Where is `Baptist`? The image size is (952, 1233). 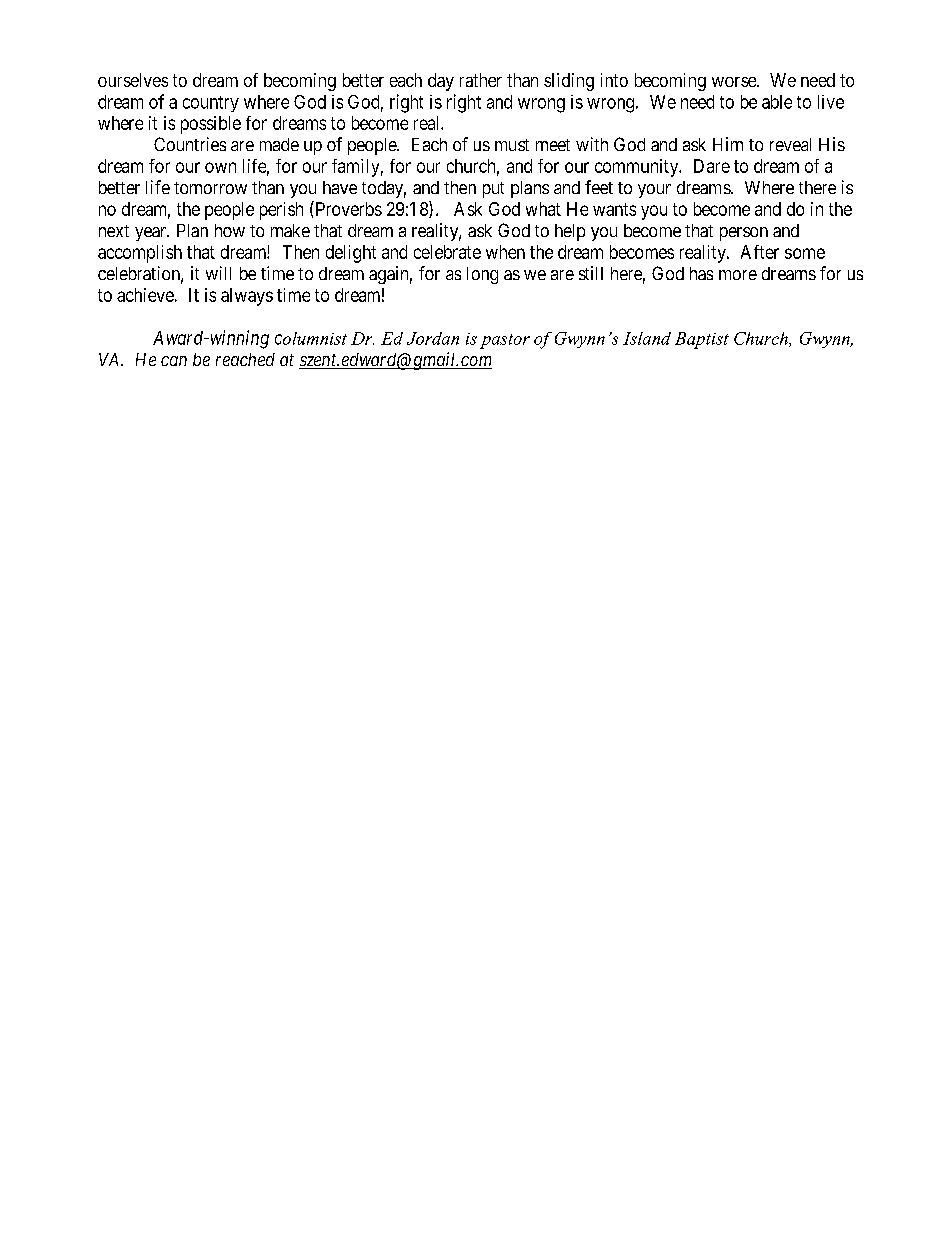
Baptist is located at coordinates (702, 340).
